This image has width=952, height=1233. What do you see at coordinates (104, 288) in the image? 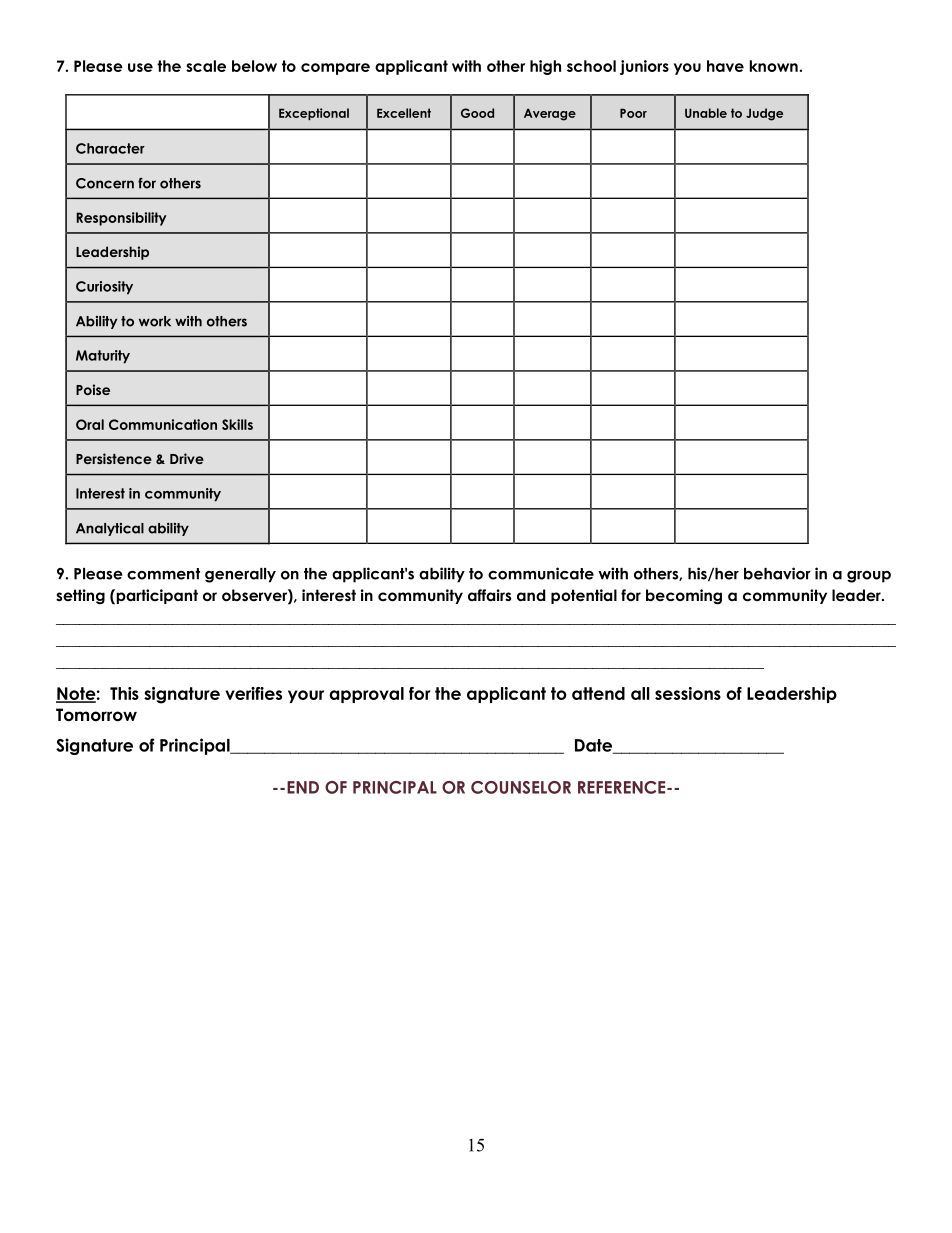
I see `Curiosity` at bounding box center [104, 288].
